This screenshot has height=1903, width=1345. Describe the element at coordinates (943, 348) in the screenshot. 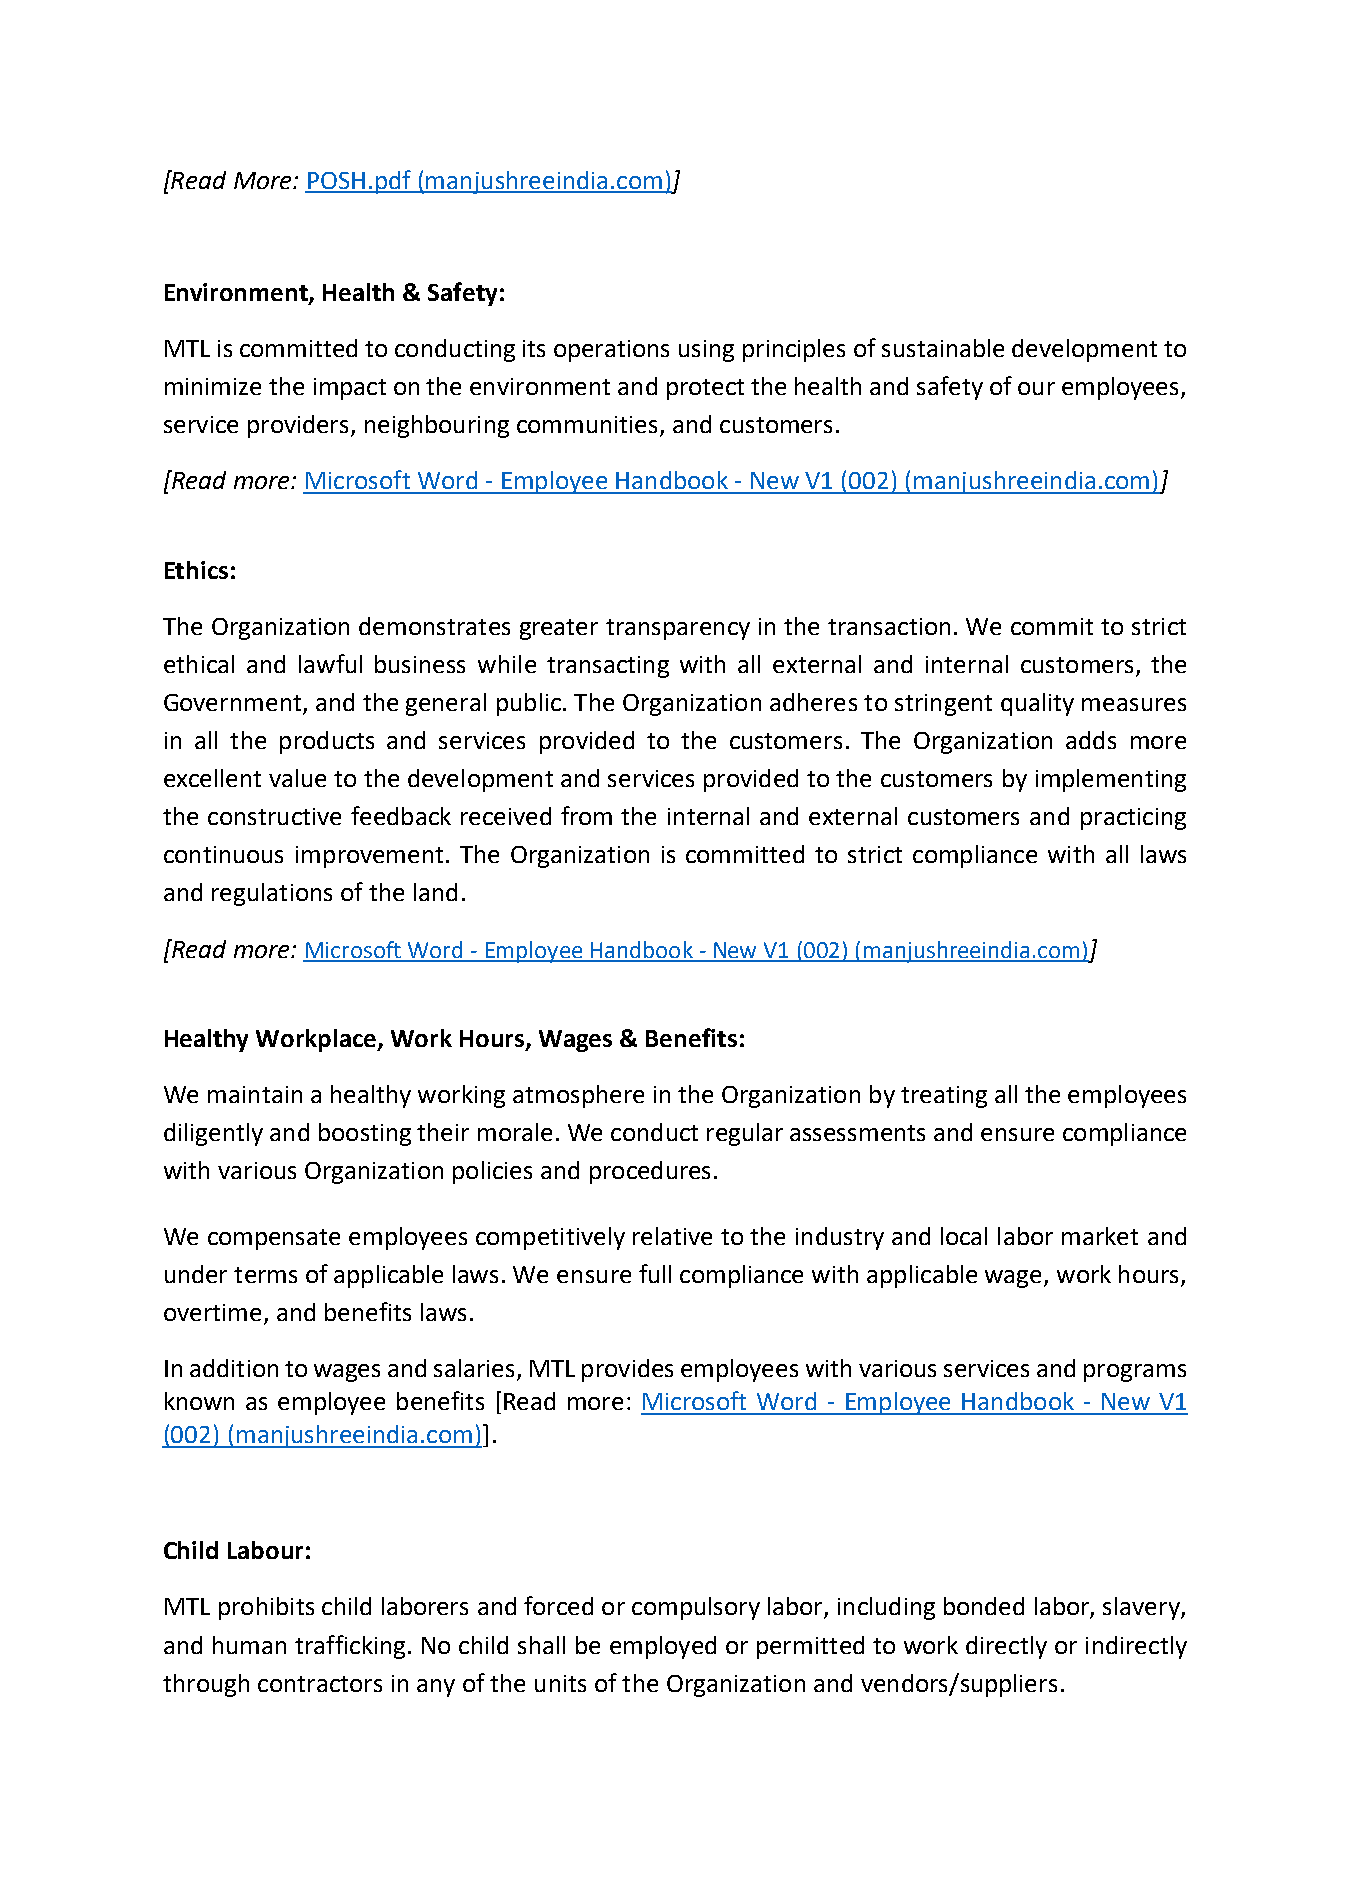

I see `sustainable` at that location.
